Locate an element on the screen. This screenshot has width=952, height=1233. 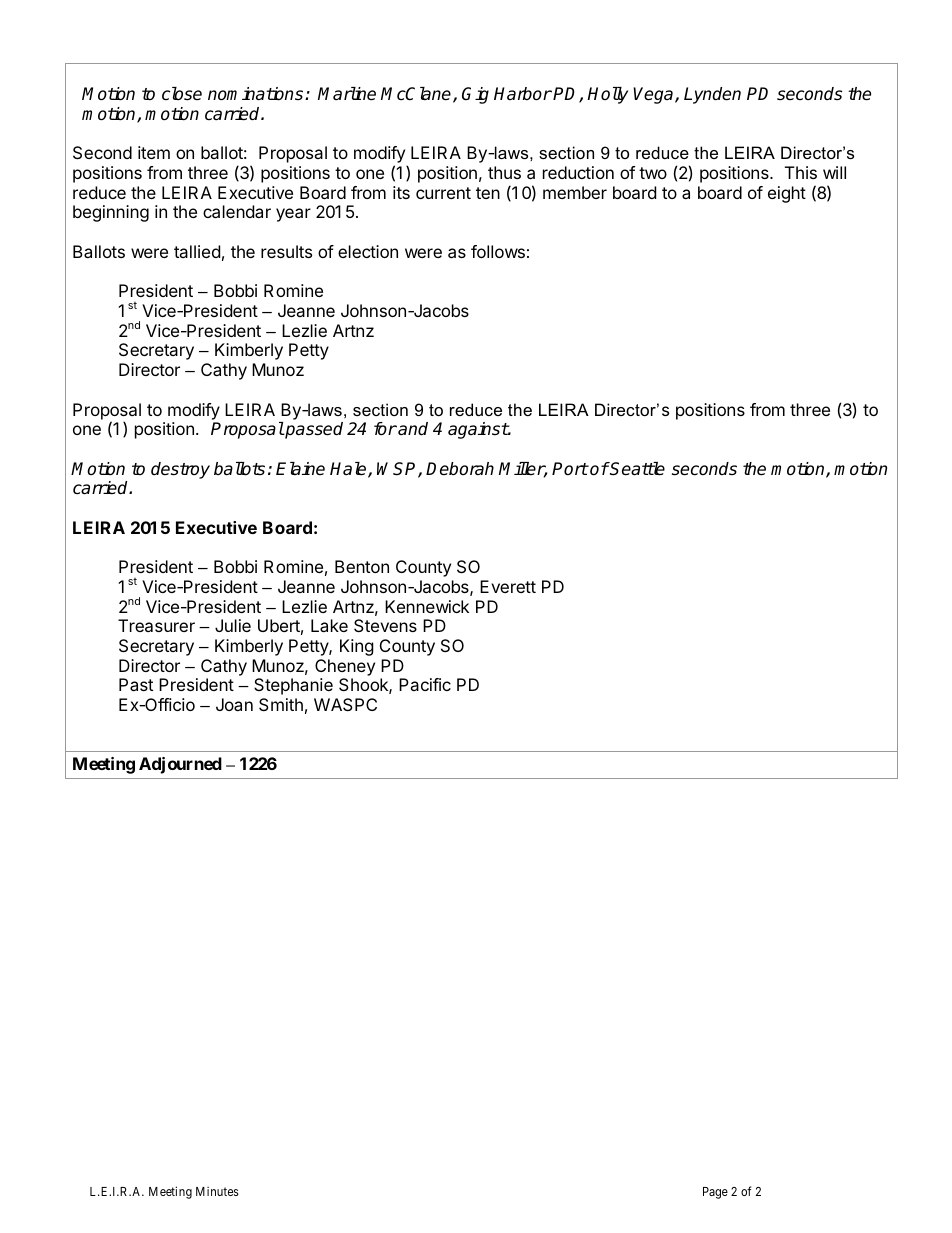
Minutes is located at coordinates (217, 1191).
